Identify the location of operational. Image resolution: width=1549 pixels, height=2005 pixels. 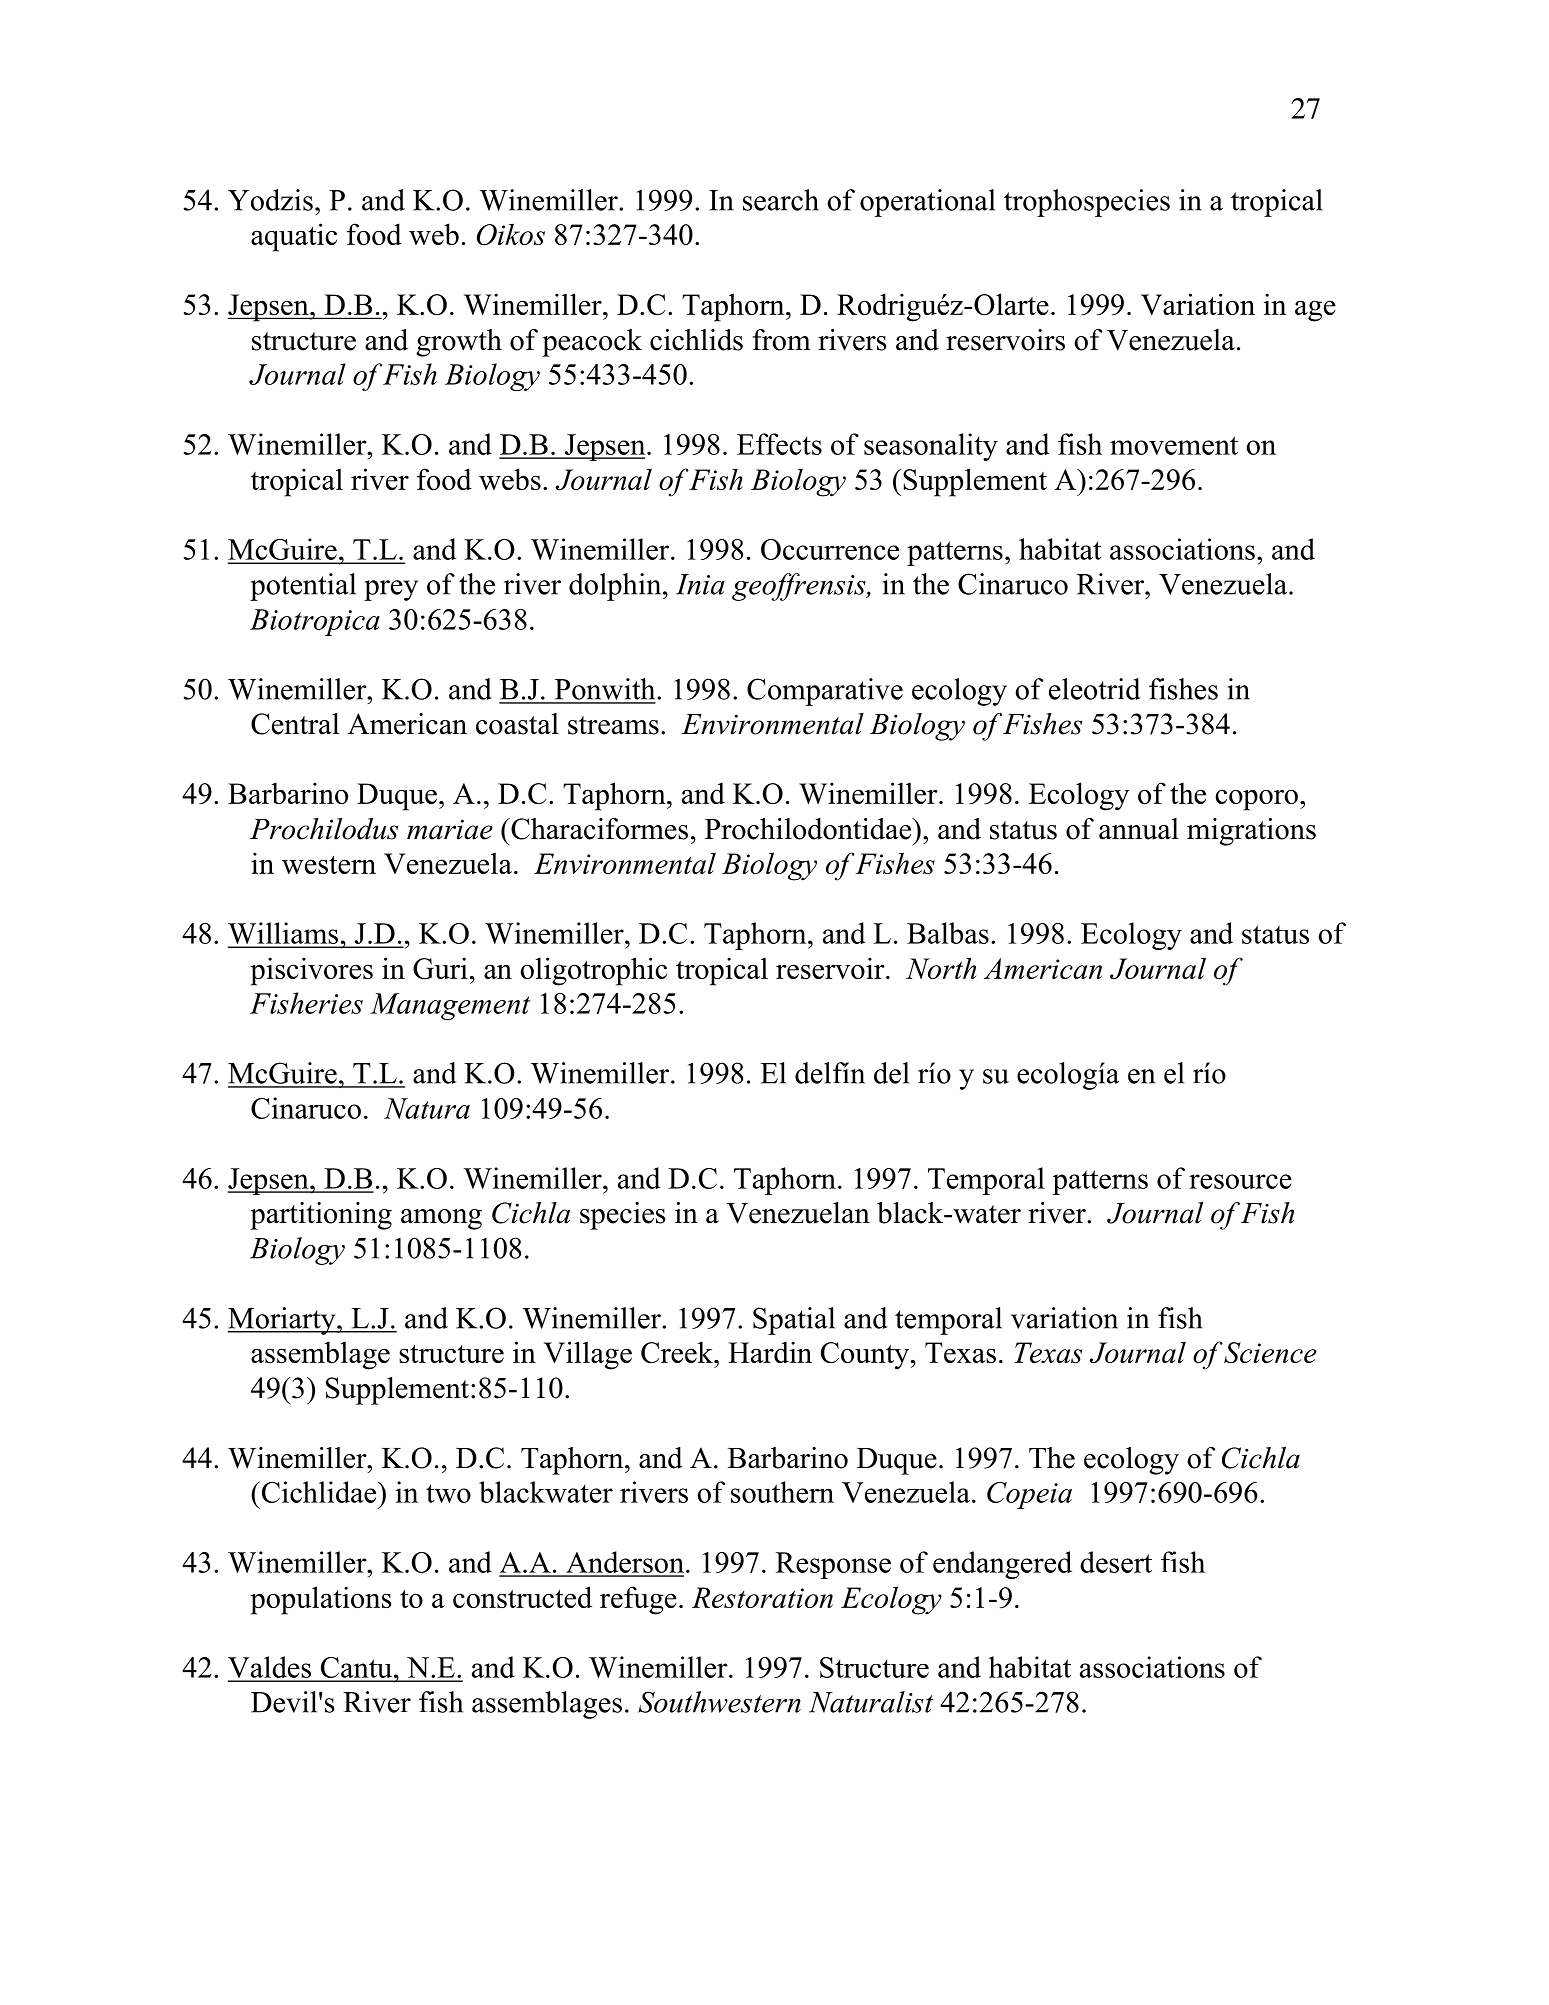
(927, 203).
